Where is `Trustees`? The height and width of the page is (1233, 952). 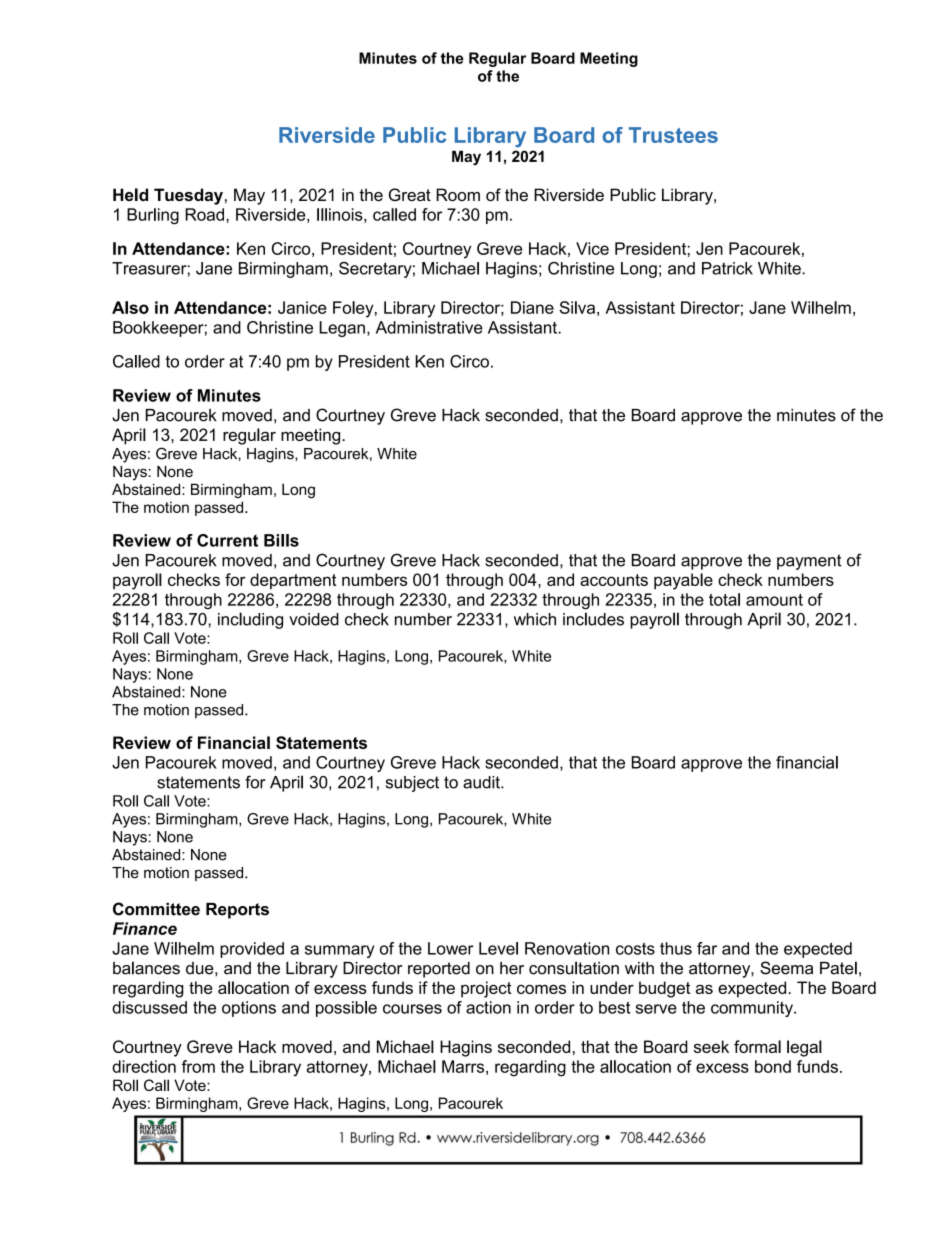 Trustees is located at coordinates (673, 135).
